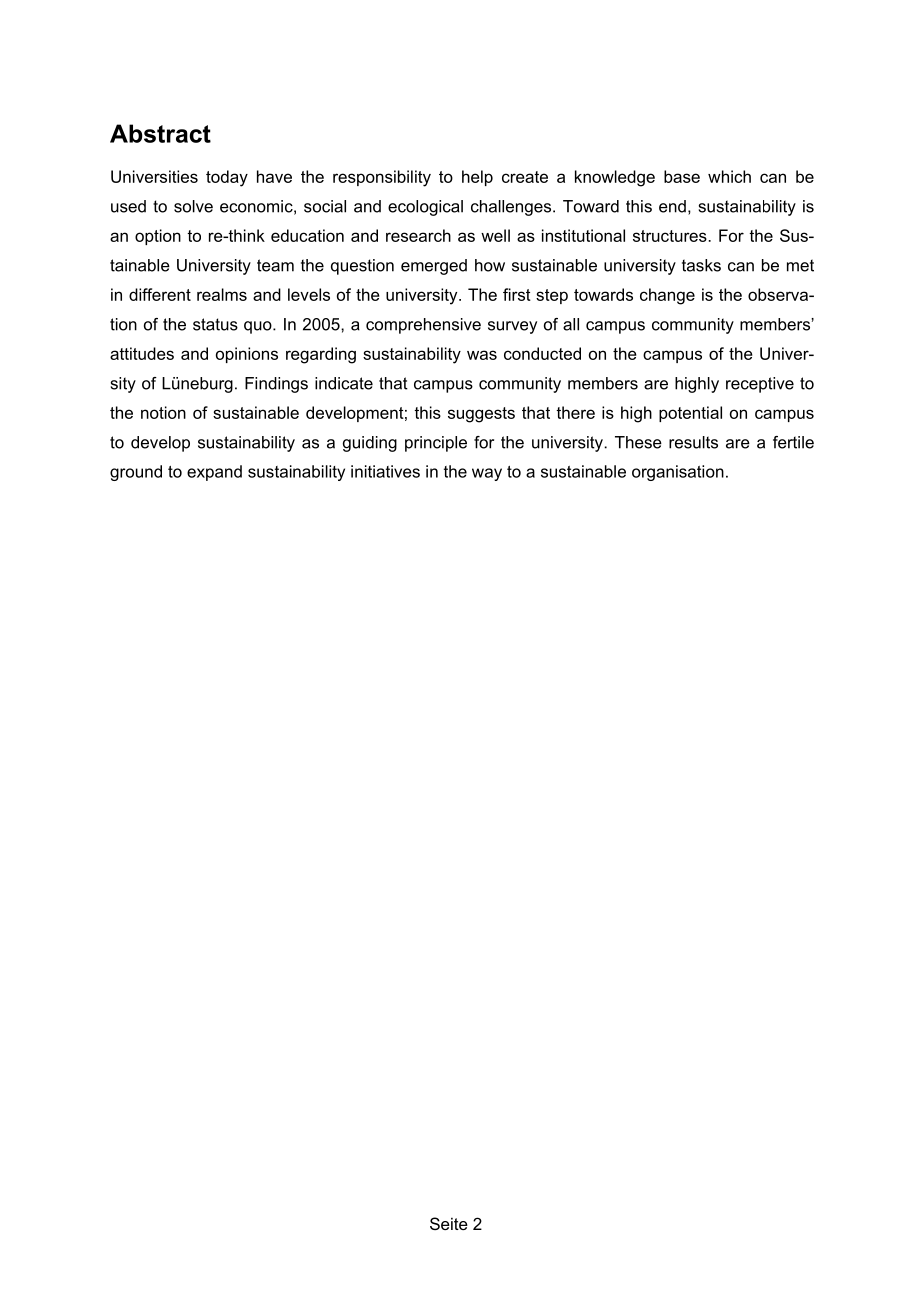 The image size is (924, 1308). Describe the element at coordinates (449, 1223) in the screenshot. I see `Seite` at that location.
